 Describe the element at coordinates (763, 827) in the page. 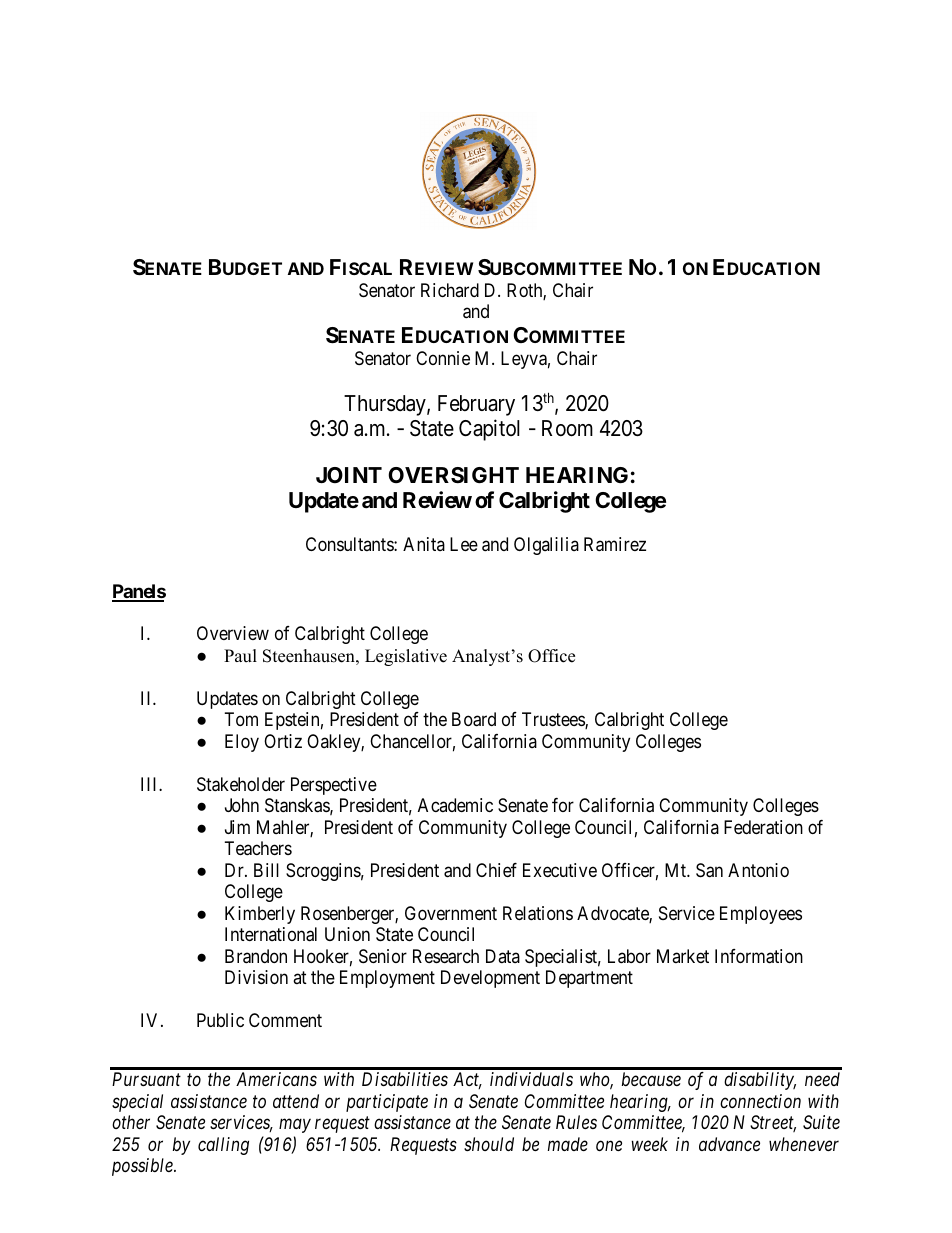

I see `Federation` at that location.
